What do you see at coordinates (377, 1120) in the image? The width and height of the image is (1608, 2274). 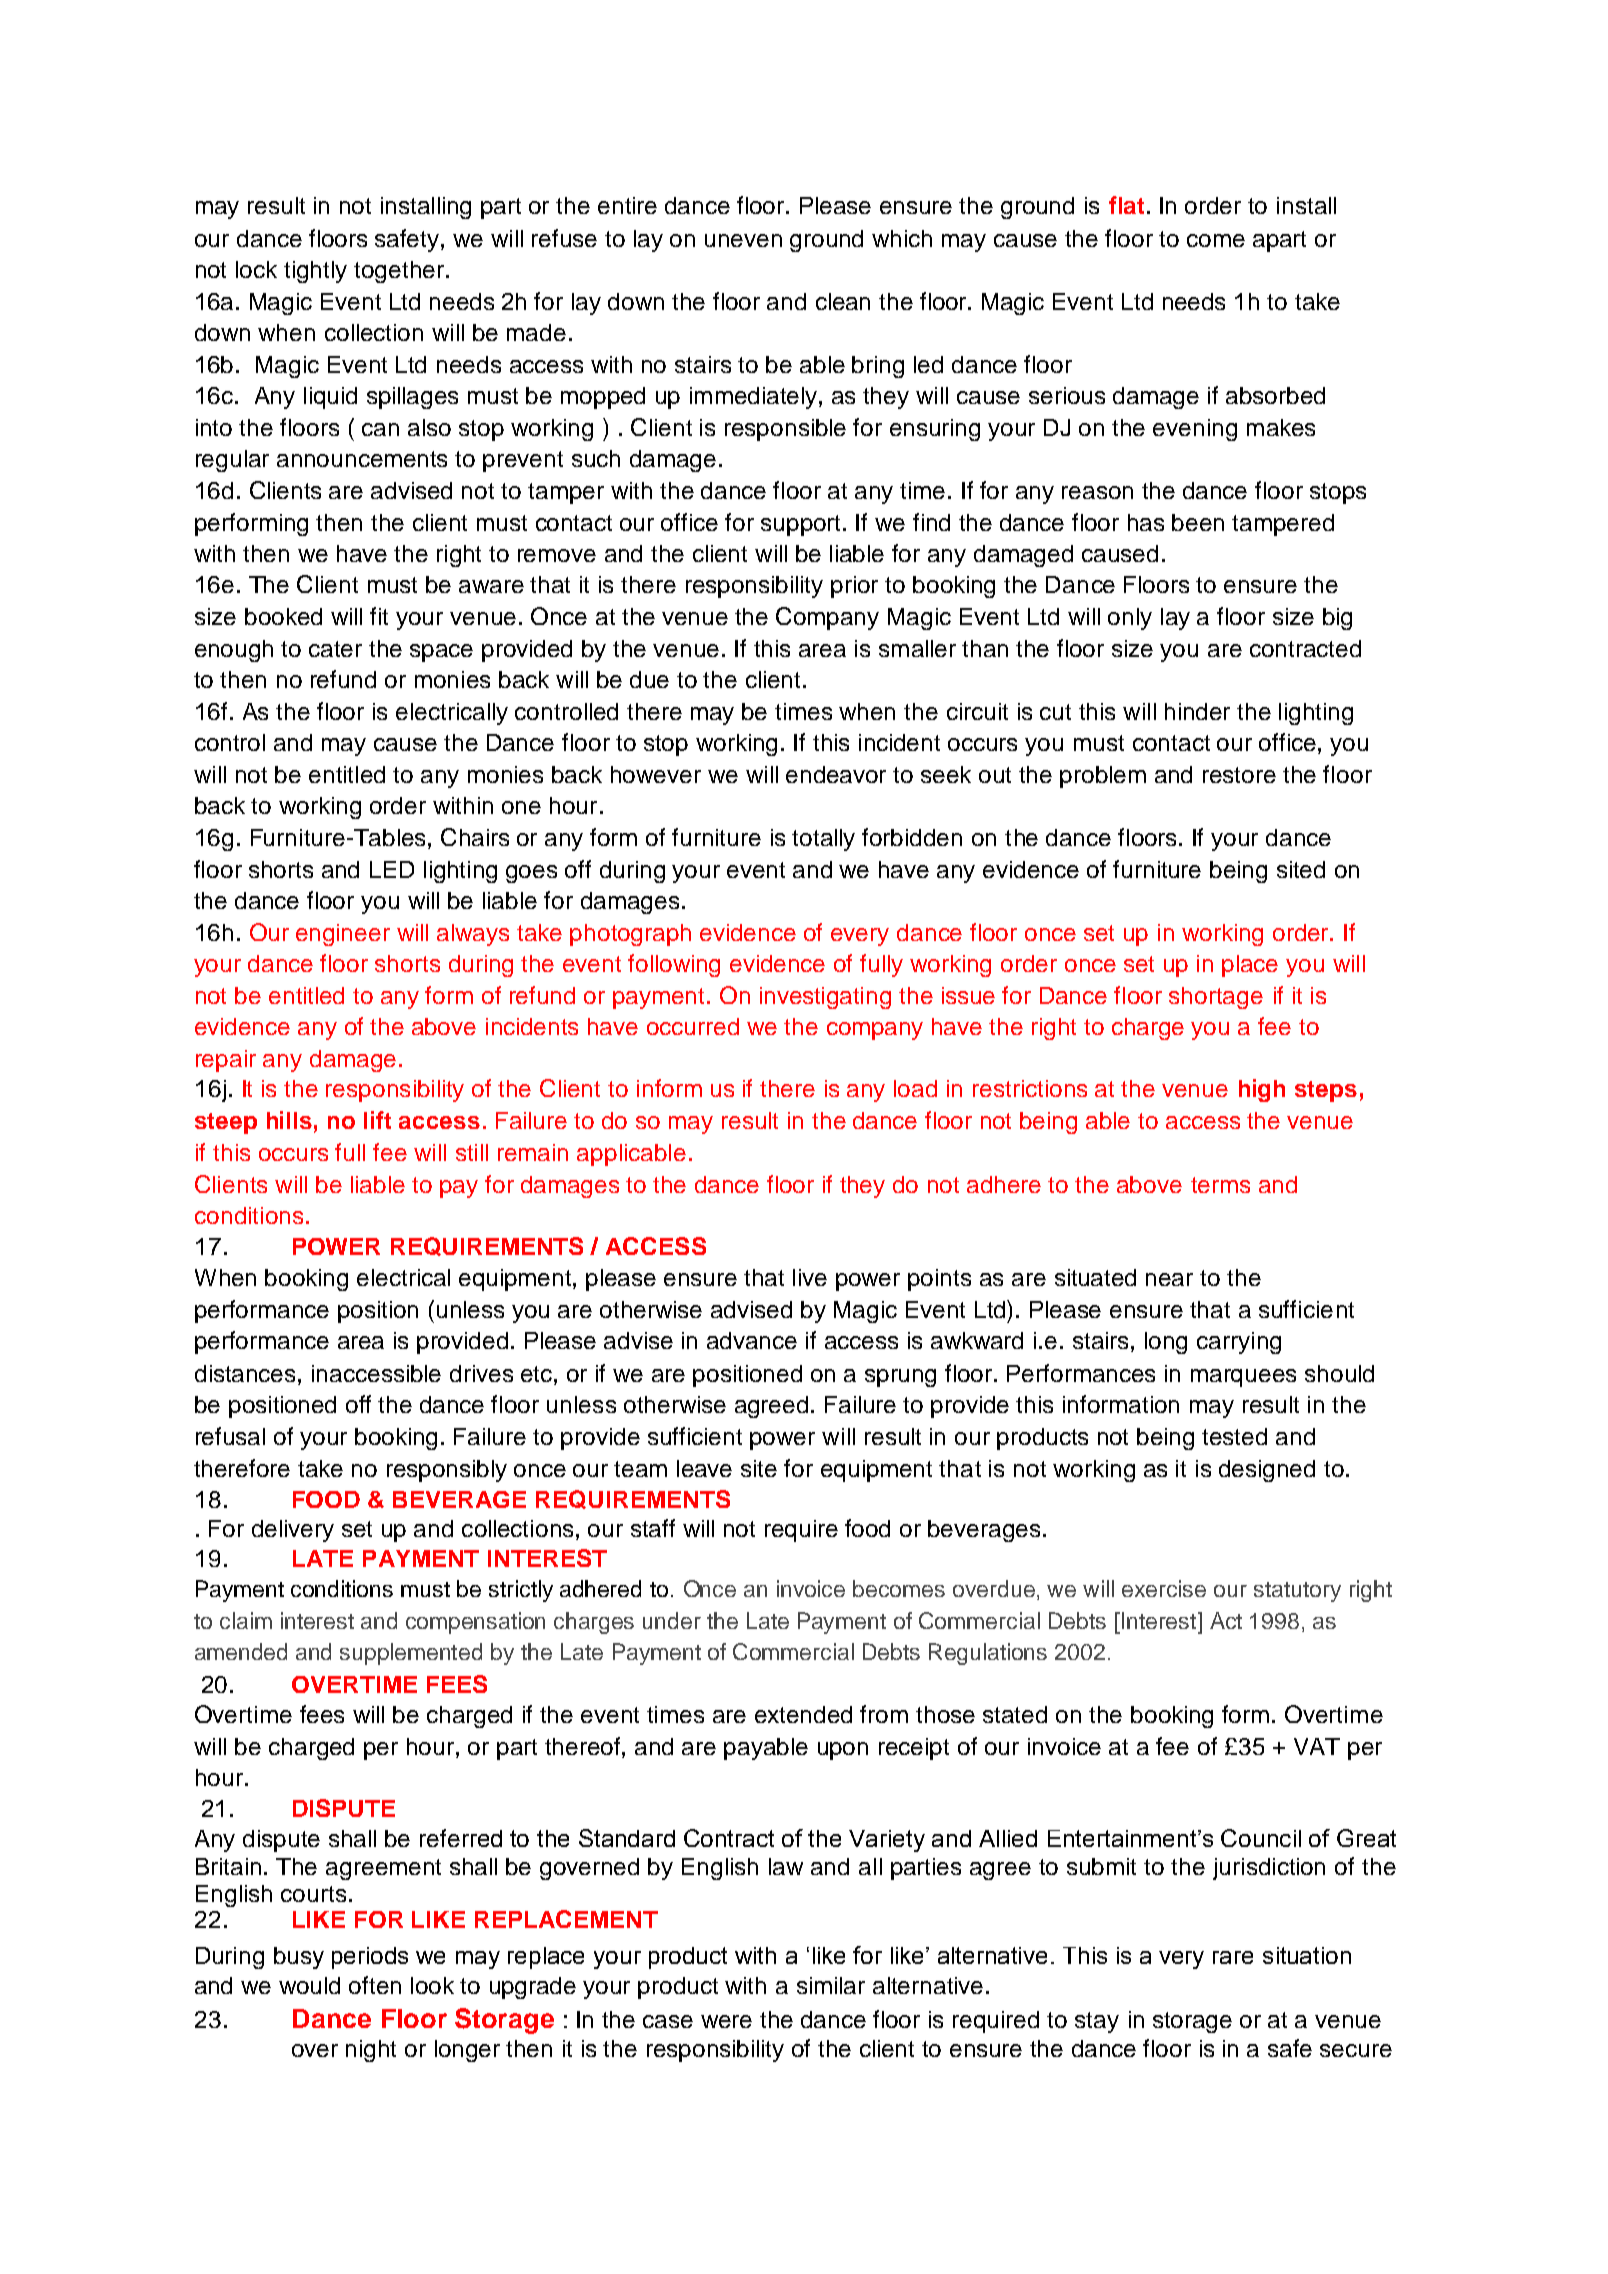 I see `lift` at bounding box center [377, 1120].
